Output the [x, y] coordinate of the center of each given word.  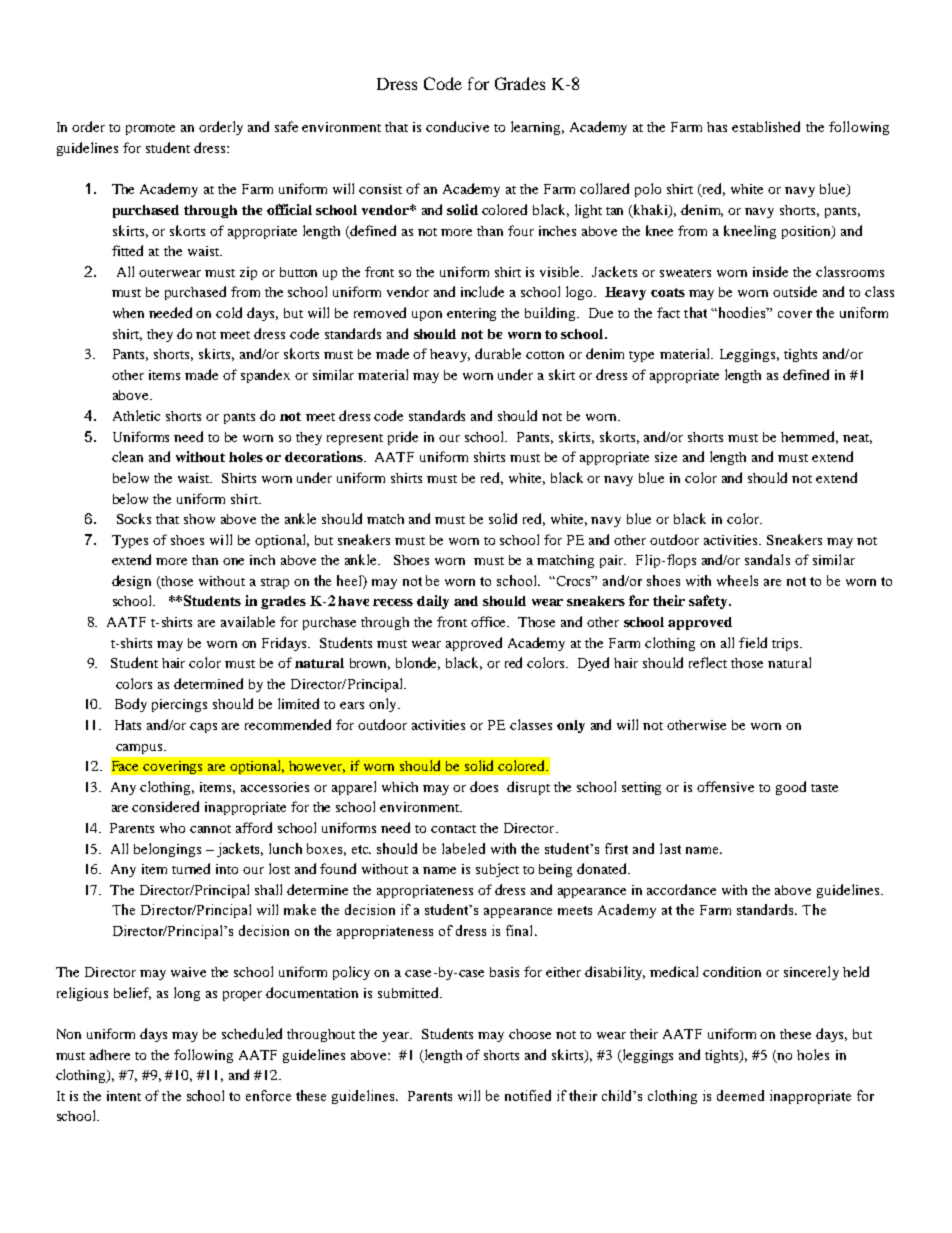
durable [498, 353]
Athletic [136, 415]
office [490, 621]
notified [528, 1095]
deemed [740, 1095]
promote [150, 129]
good [791, 788]
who [172, 828]
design [131, 582]
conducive [457, 126]
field [753, 642]
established [766, 126]
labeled [463, 848]
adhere [110, 1054]
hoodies [744, 312]
